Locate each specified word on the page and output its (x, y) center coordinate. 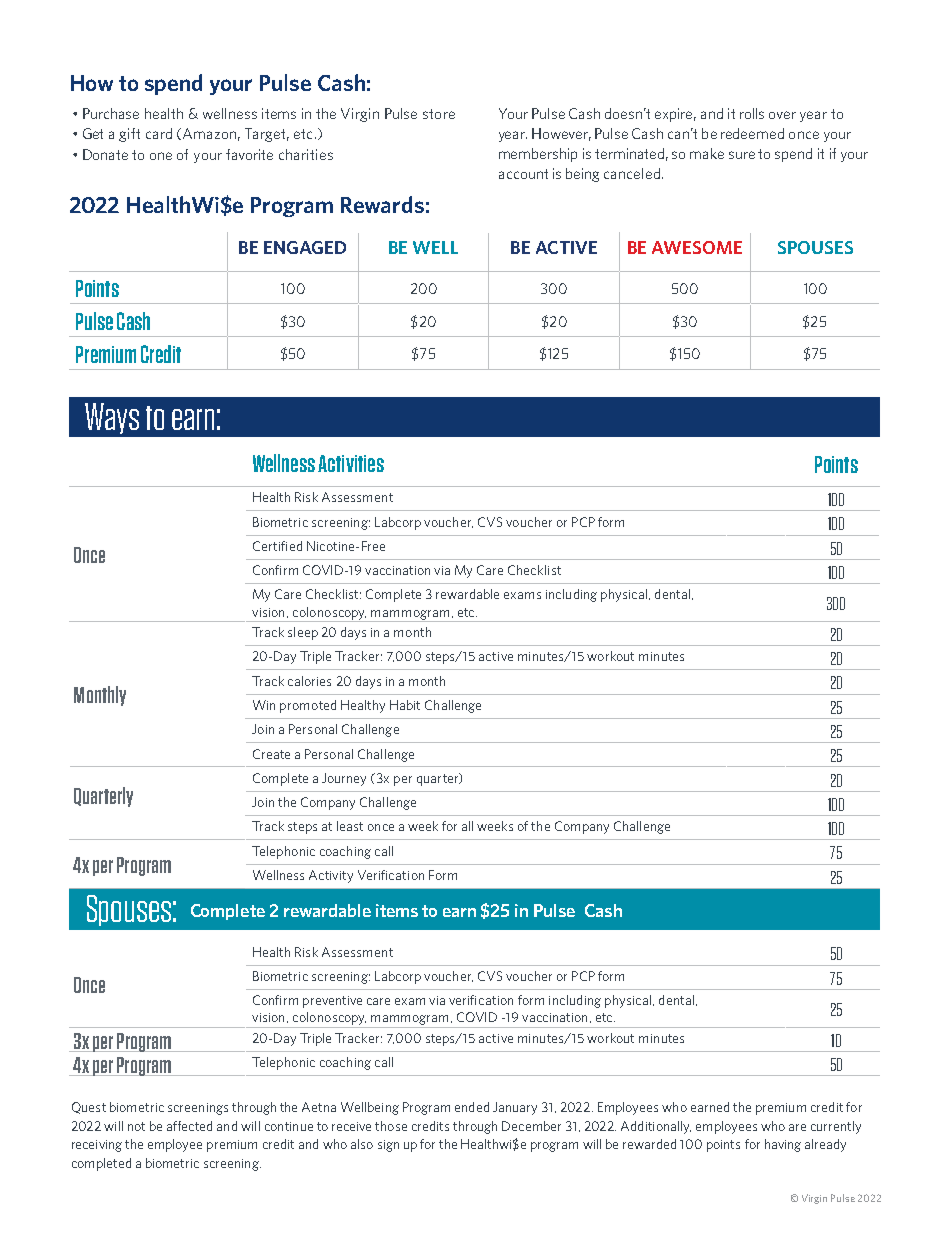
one (161, 156)
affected (189, 1126)
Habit (405, 705)
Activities (351, 463)
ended (472, 1107)
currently (836, 1127)
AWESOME (697, 247)
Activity (331, 876)
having (783, 1145)
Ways (112, 418)
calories (309, 681)
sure (742, 155)
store (439, 114)
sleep (303, 633)
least (350, 826)
